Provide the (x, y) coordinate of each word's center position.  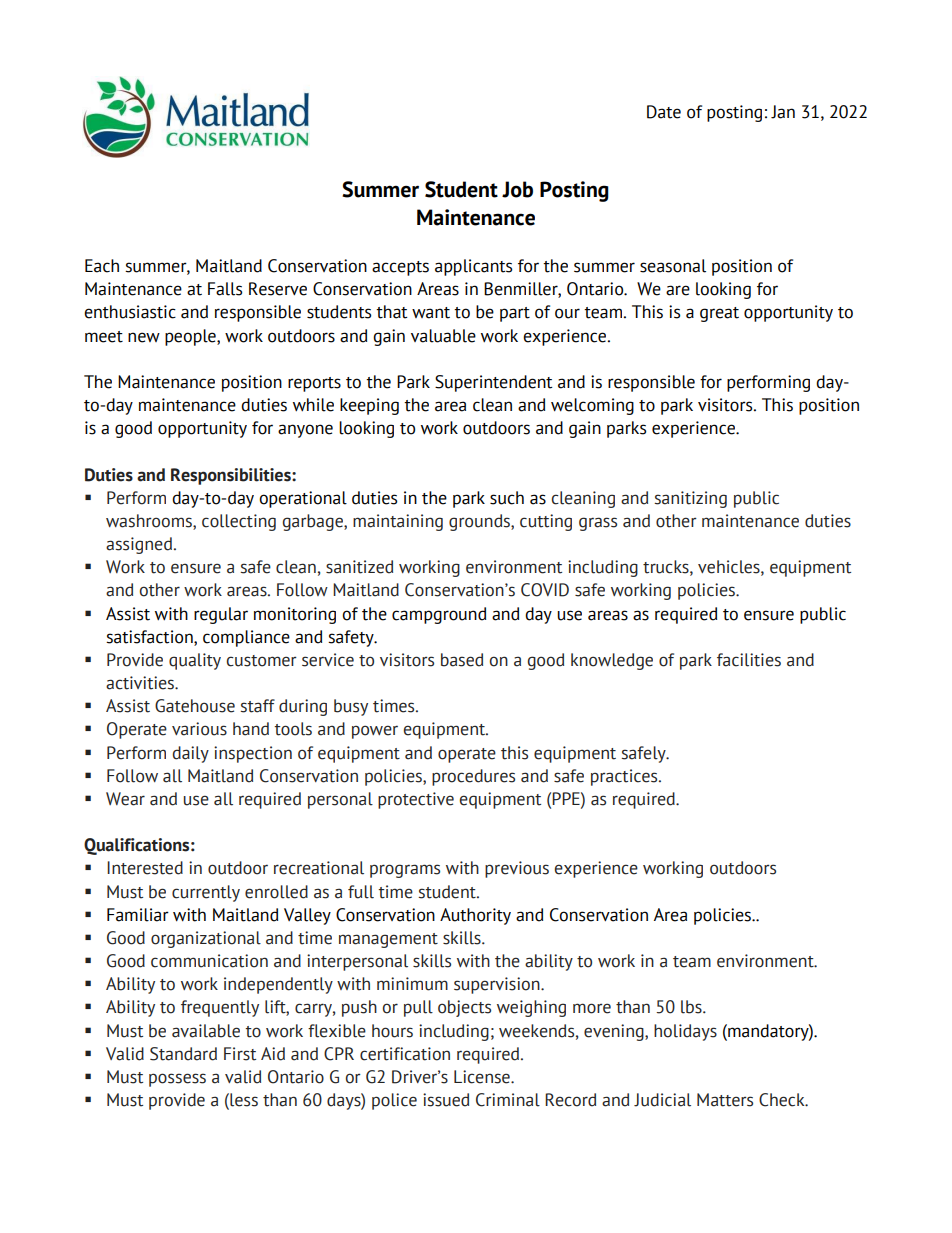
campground (439, 615)
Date (664, 112)
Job (517, 189)
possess (177, 1080)
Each (102, 266)
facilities (749, 660)
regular (221, 615)
